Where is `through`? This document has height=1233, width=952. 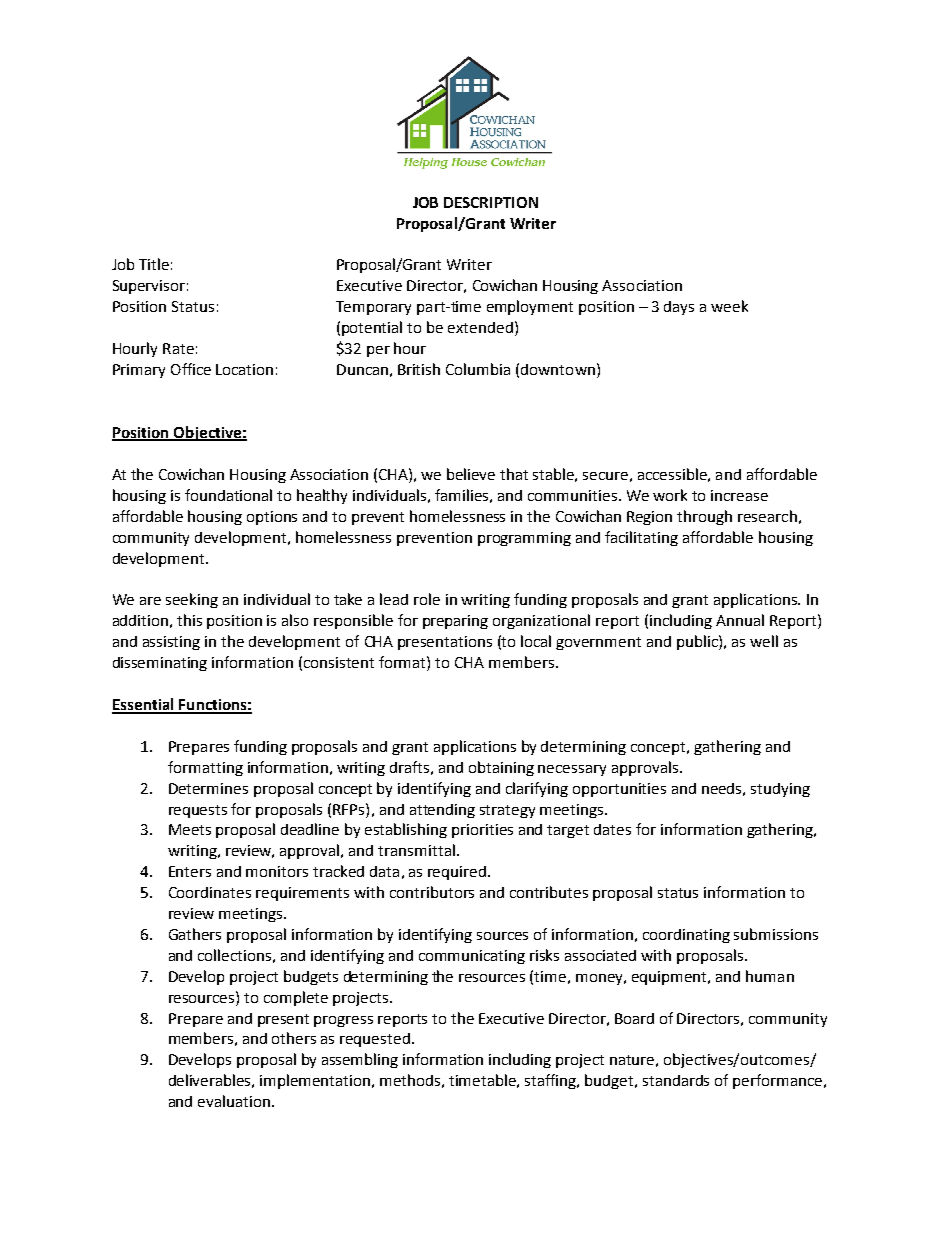
through is located at coordinates (704, 517).
